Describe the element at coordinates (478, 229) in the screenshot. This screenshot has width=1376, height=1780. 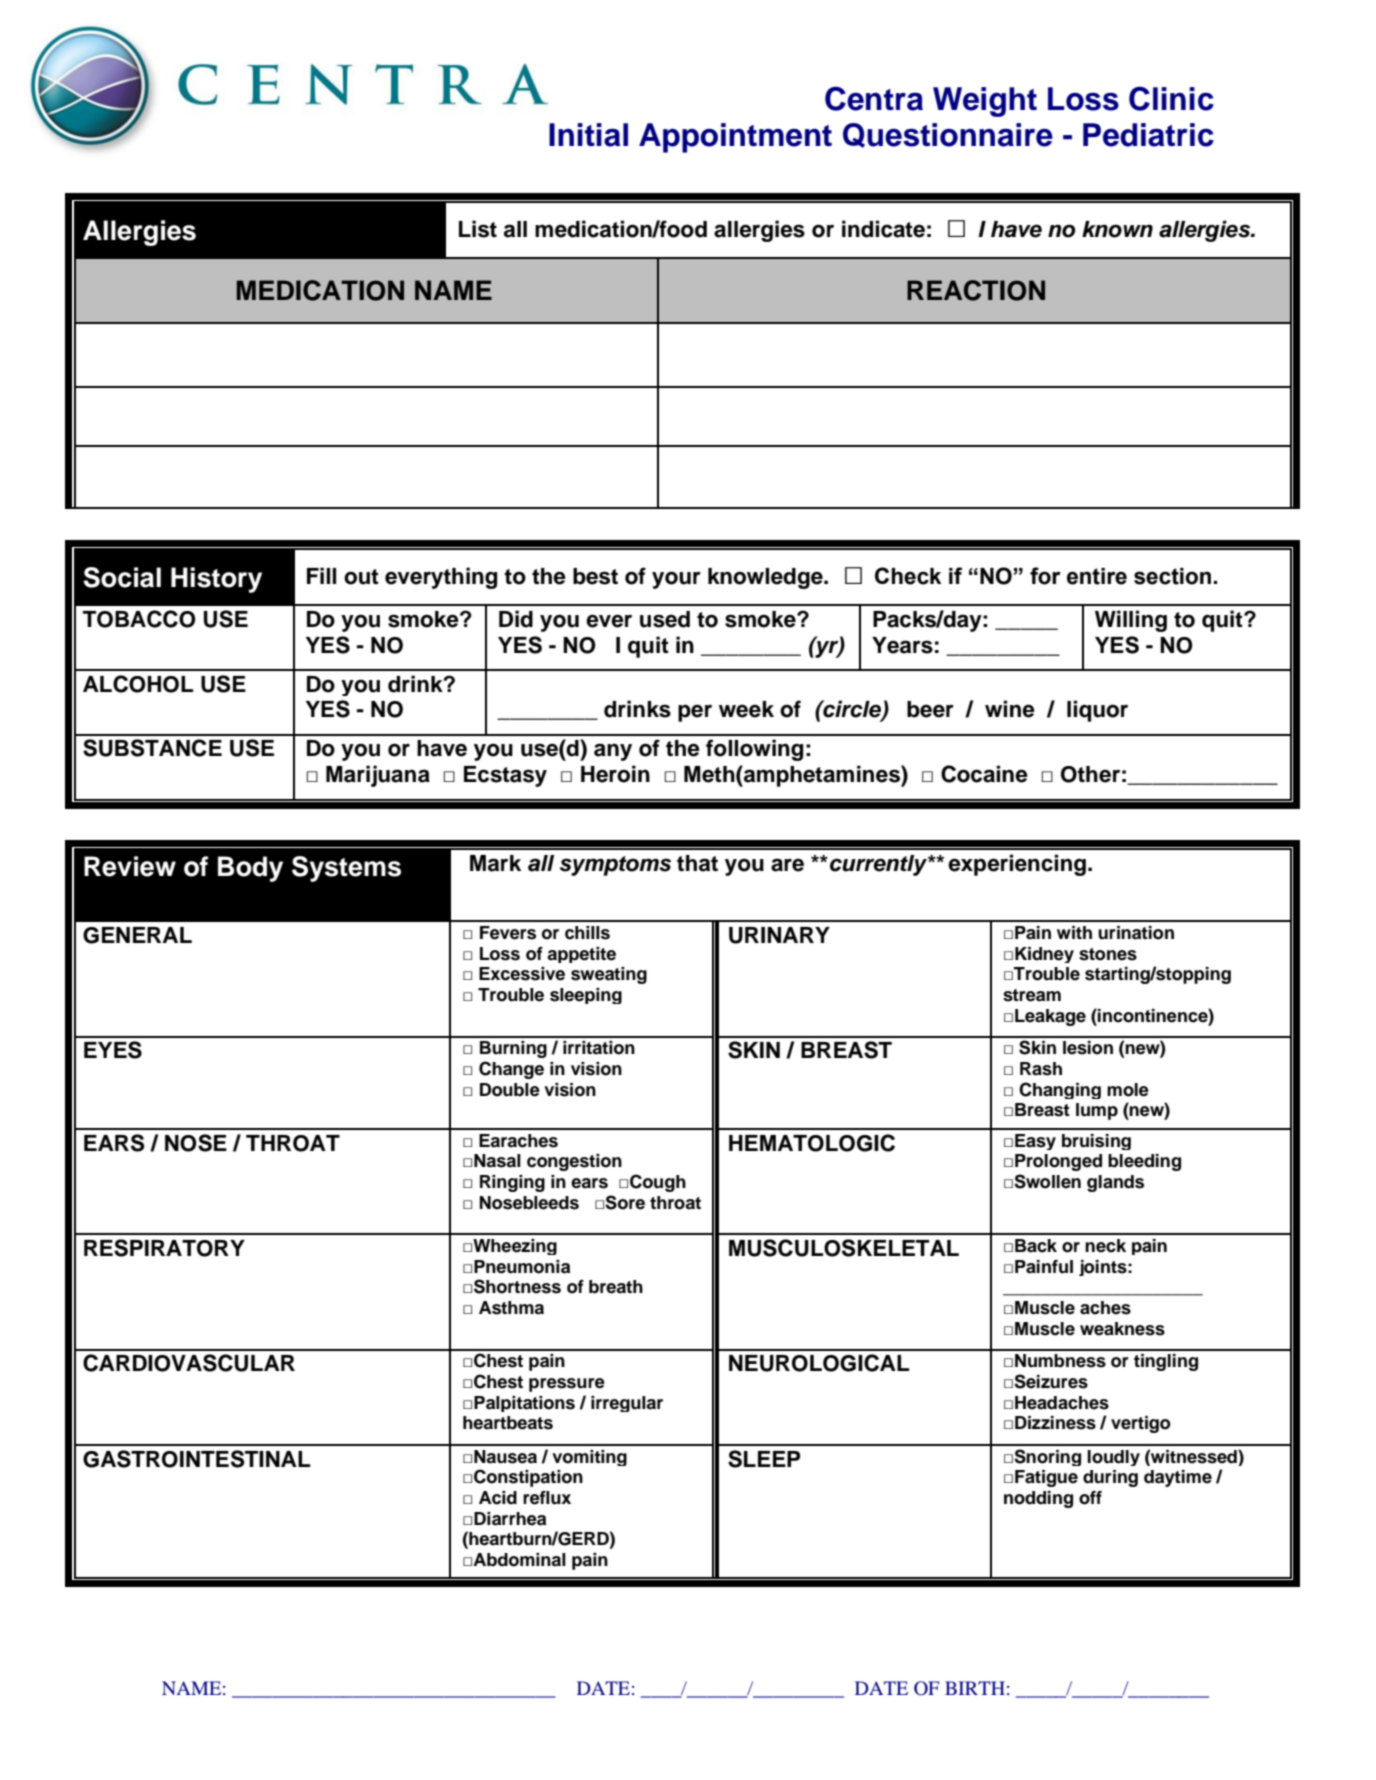
I see `List` at that location.
